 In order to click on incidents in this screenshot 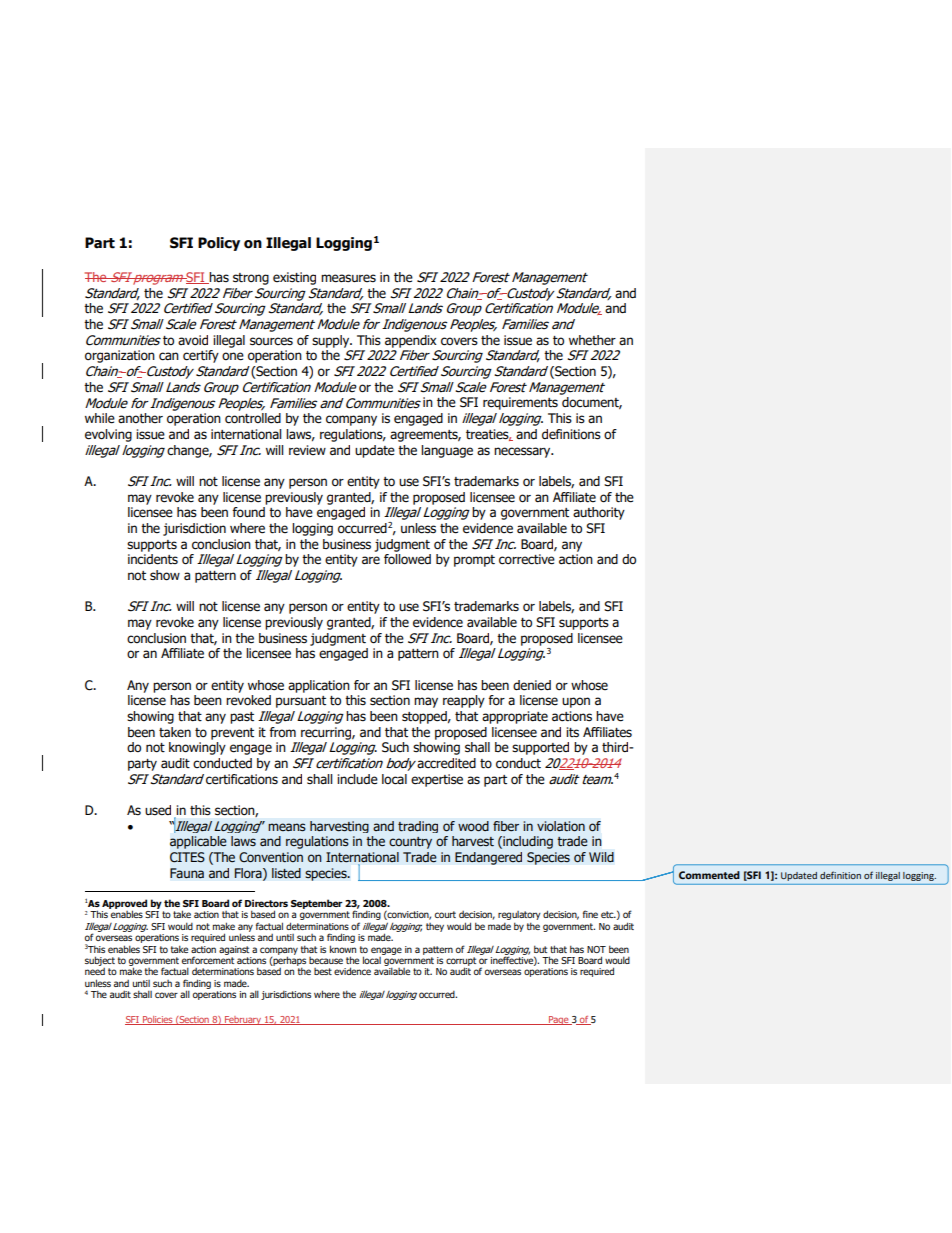, I will do `click(153, 559)`.
